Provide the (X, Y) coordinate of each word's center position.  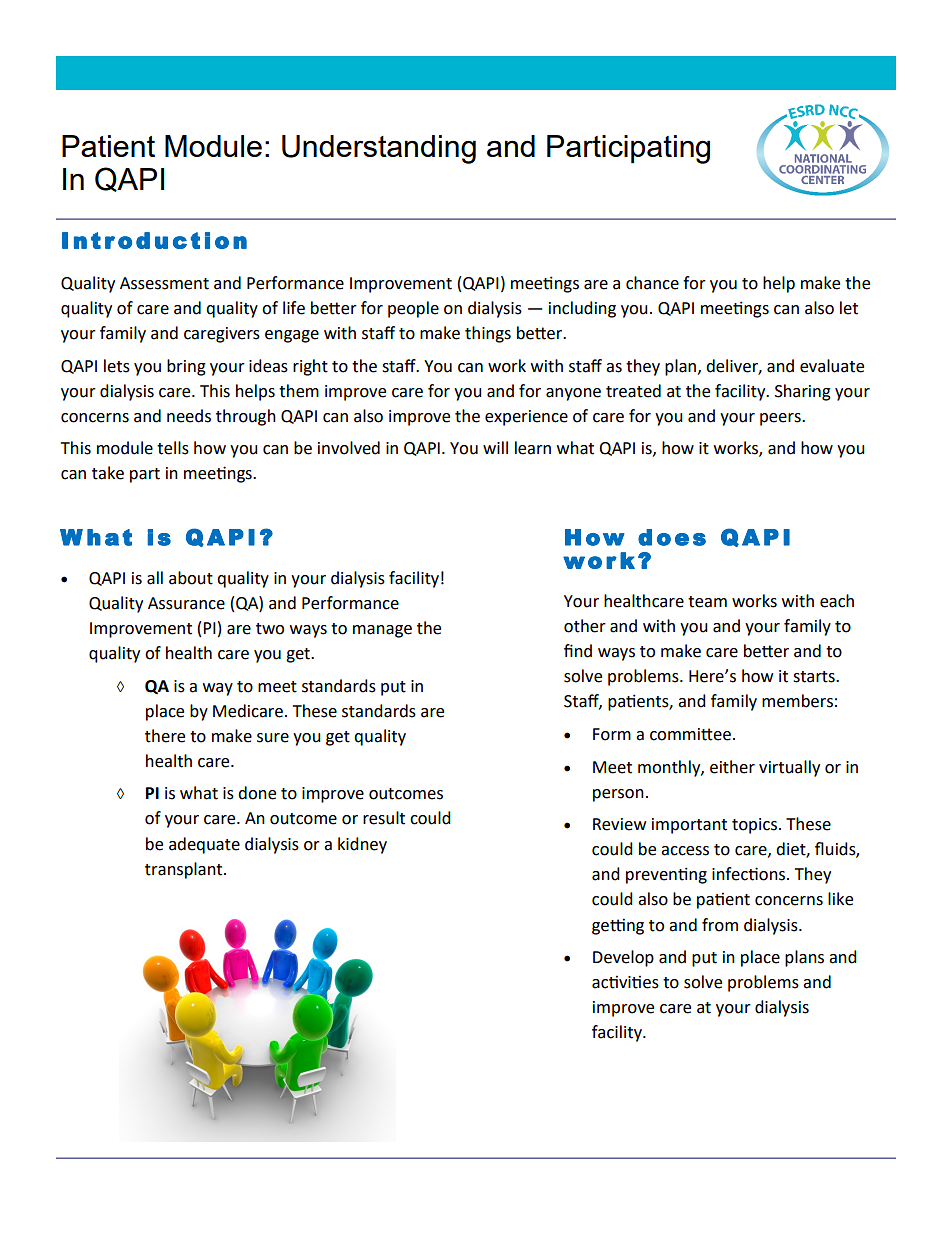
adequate (204, 845)
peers (781, 419)
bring (186, 367)
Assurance (186, 603)
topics (754, 826)
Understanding (379, 149)
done (257, 793)
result (384, 818)
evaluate (832, 366)
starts (815, 677)
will (495, 447)
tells (173, 448)
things (488, 334)
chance (652, 283)
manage (382, 631)
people (413, 309)
